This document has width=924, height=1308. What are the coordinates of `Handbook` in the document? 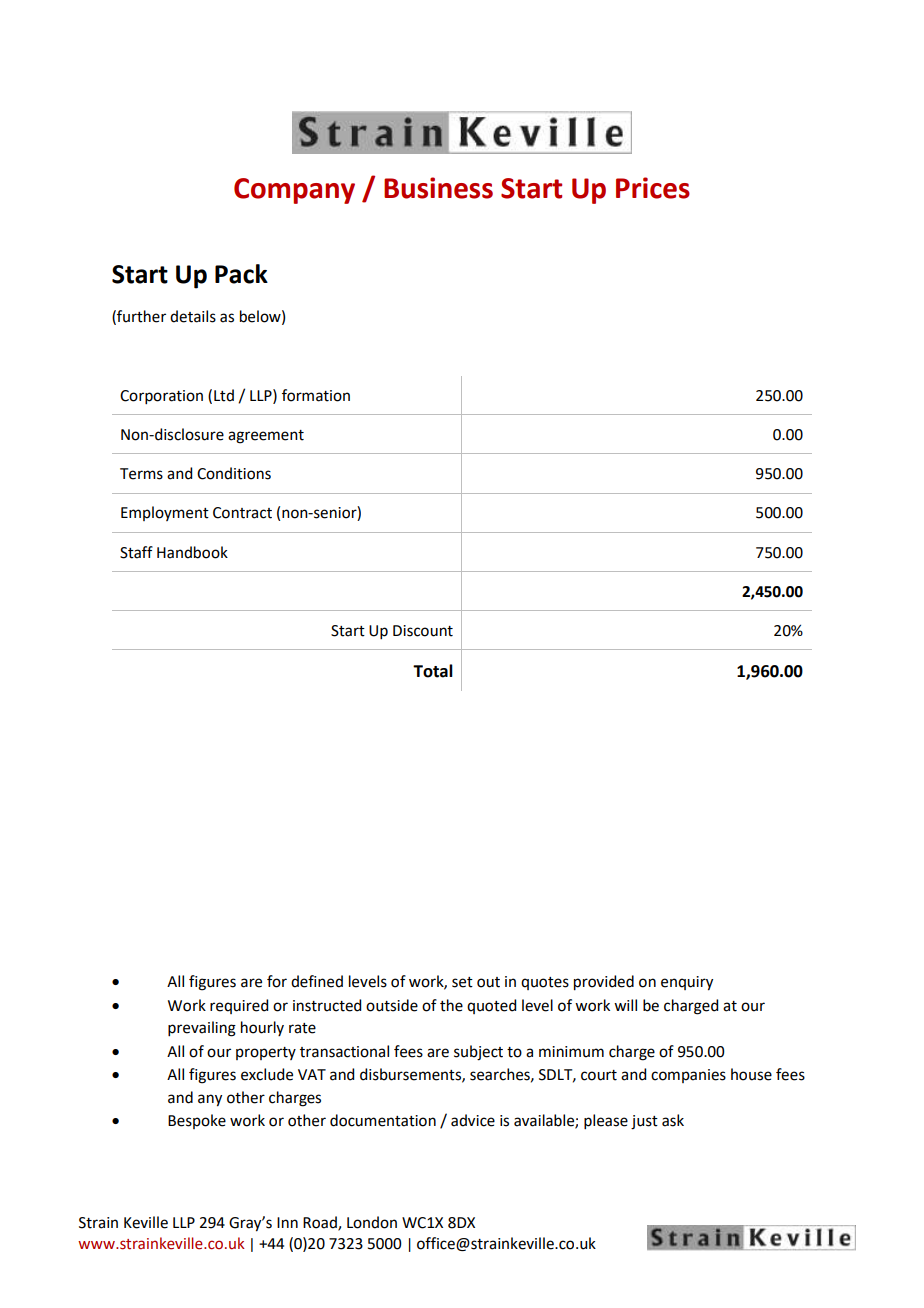 It's located at (192, 552).
